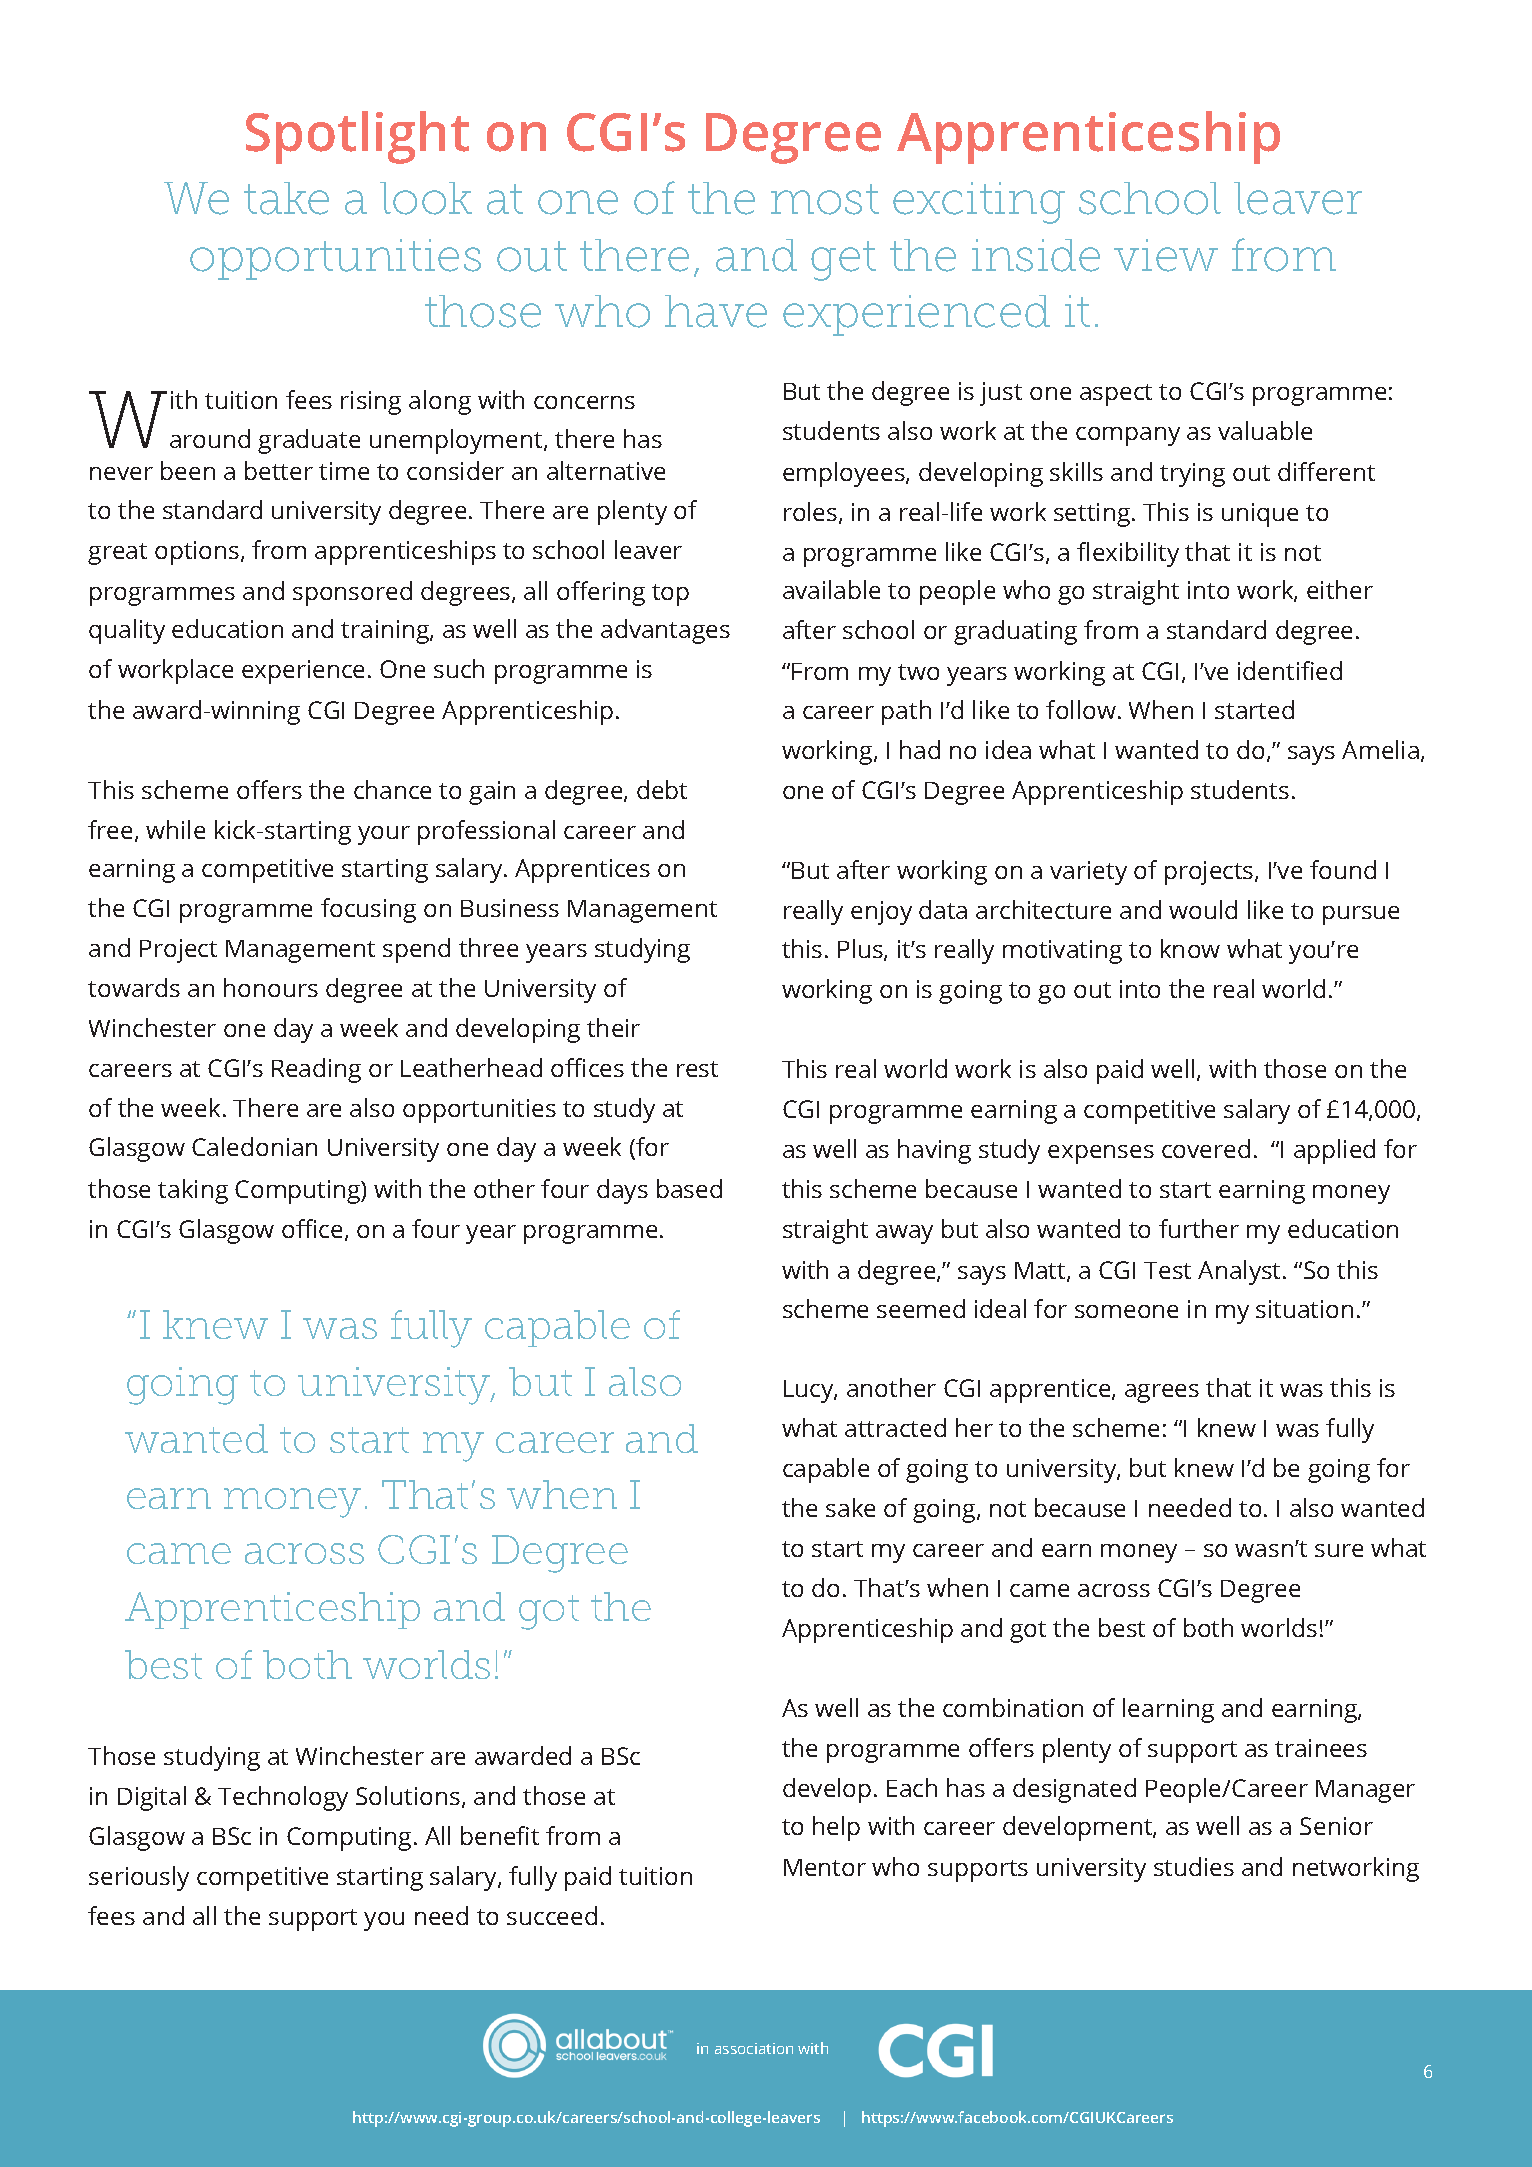 The width and height of the image is (1532, 2167). I want to click on view, so click(1166, 255).
